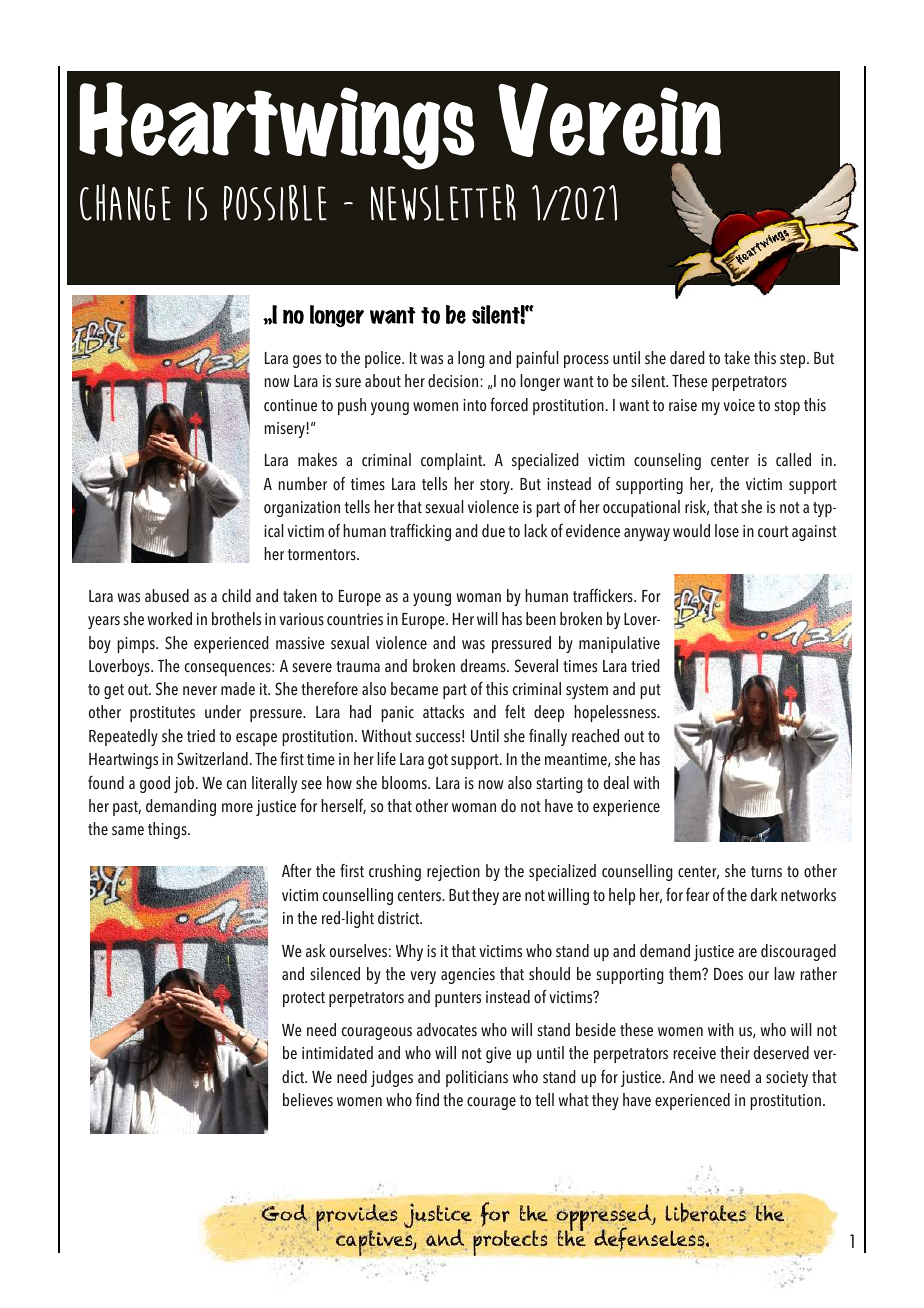 Image resolution: width=924 pixels, height=1308 pixels. What do you see at coordinates (443, 202) in the document?
I see `Newsletter` at bounding box center [443, 202].
